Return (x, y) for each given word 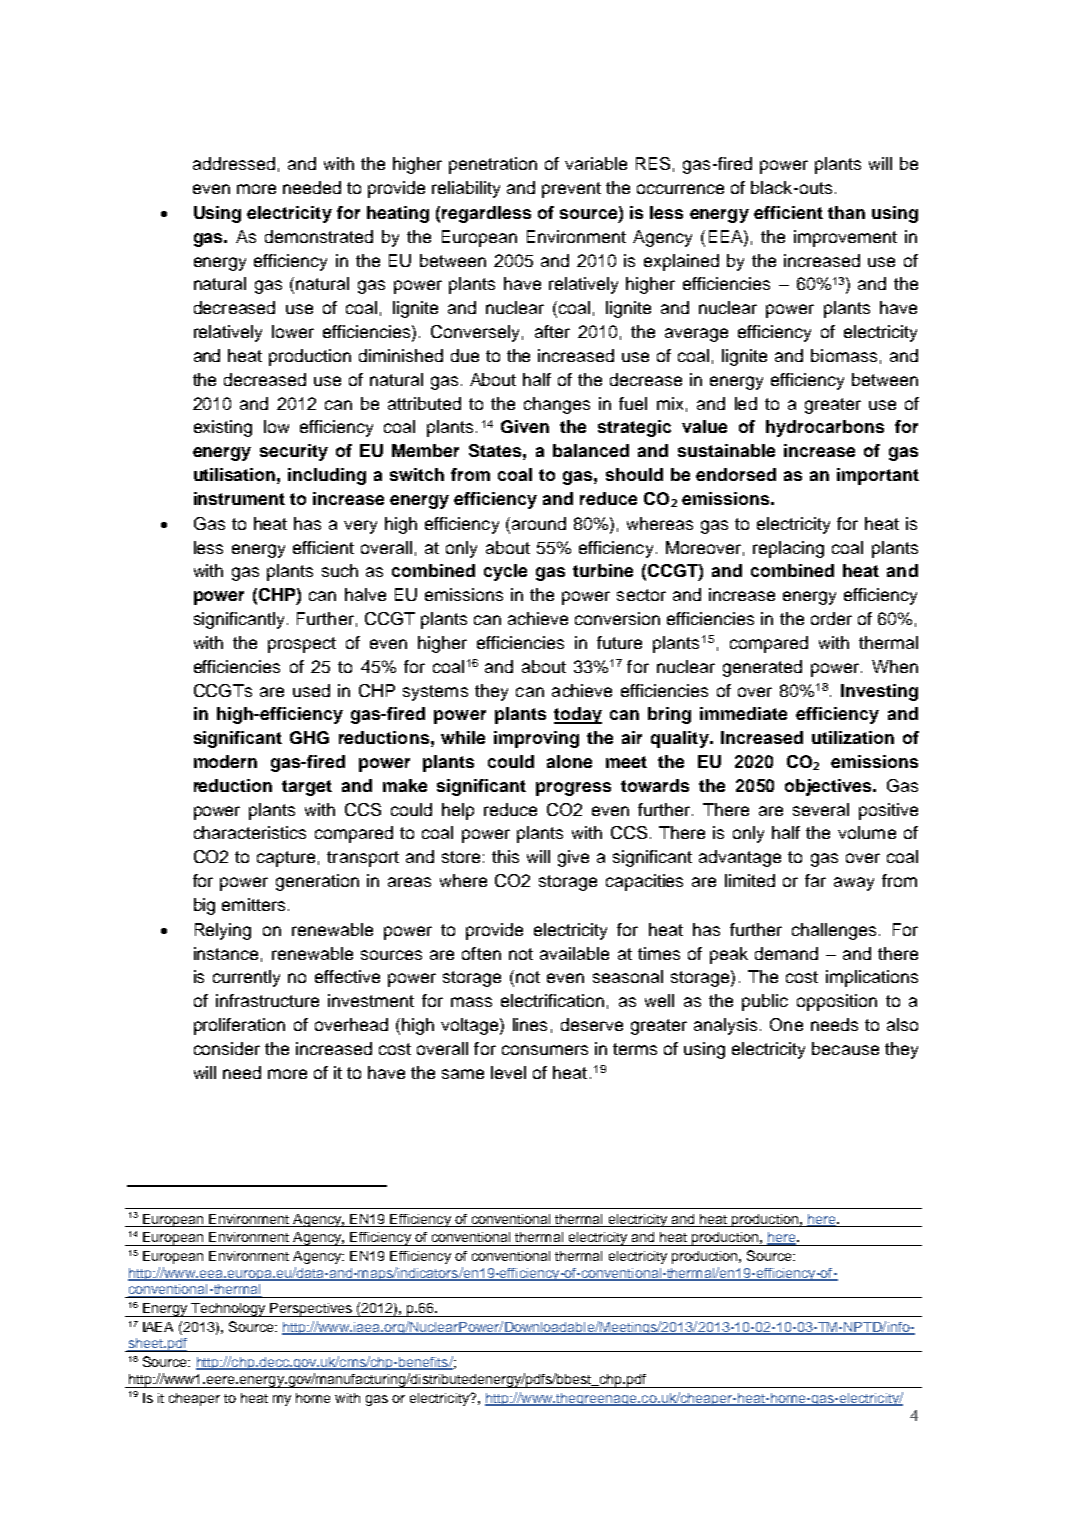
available (574, 953)
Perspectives (311, 1310)
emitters (253, 904)
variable (596, 163)
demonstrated (319, 236)
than (846, 212)
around (537, 525)
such (340, 570)
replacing (788, 549)
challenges (834, 931)
